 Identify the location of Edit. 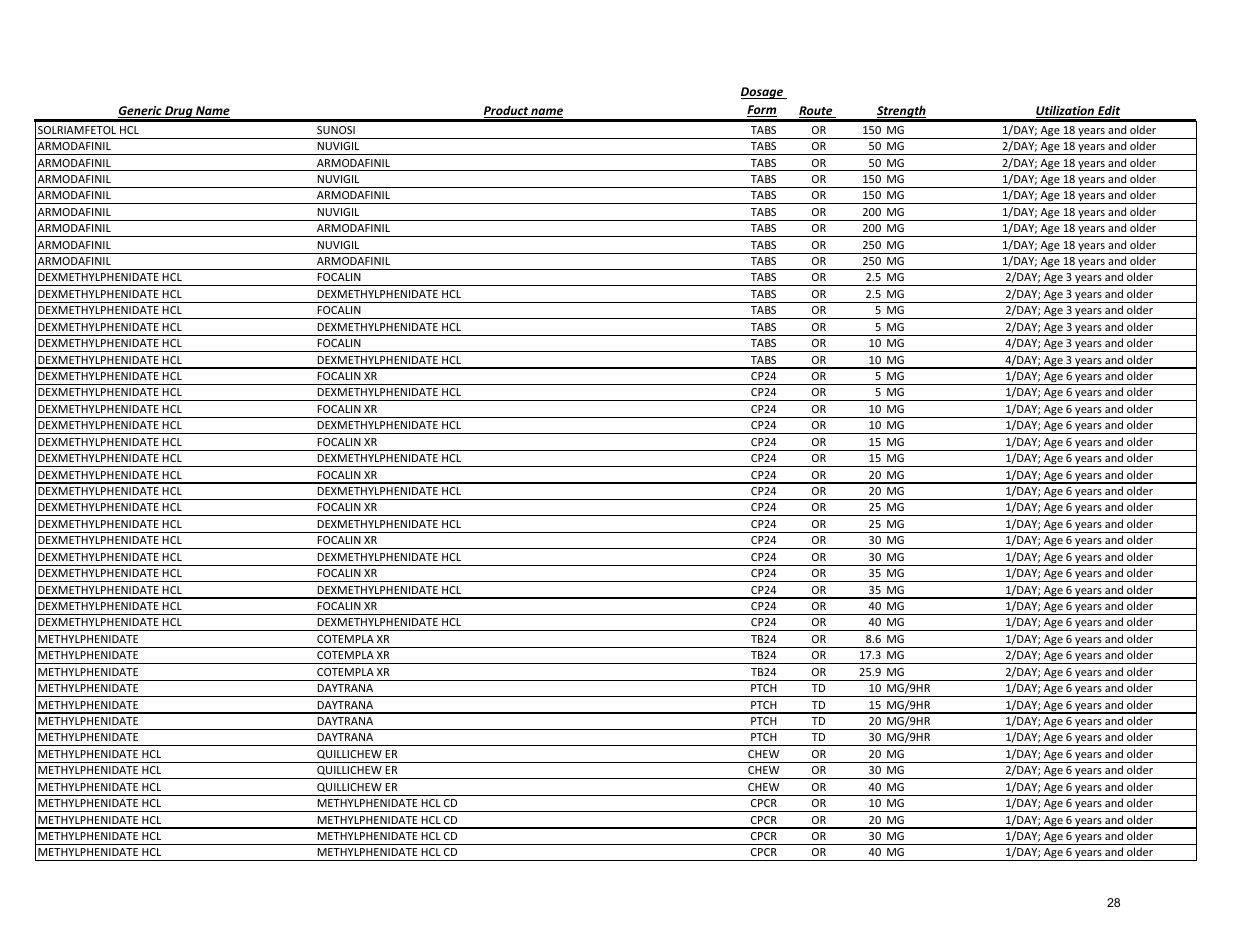
(1108, 111).
